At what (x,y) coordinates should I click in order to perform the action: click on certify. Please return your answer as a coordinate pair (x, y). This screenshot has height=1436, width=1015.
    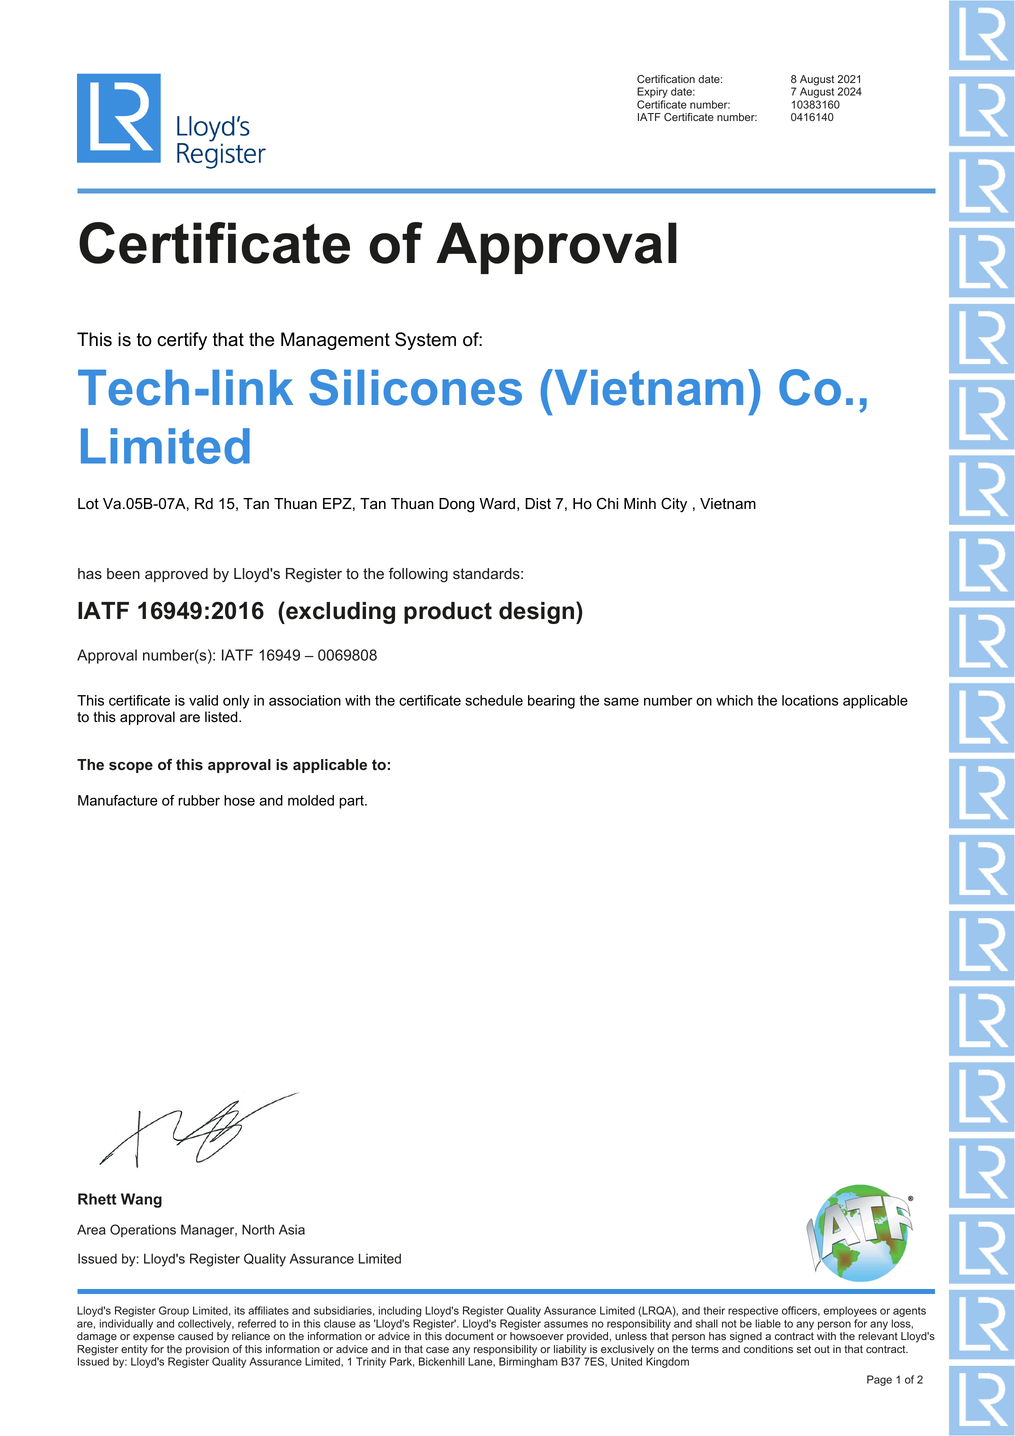
    Looking at the image, I should click on (182, 341).
